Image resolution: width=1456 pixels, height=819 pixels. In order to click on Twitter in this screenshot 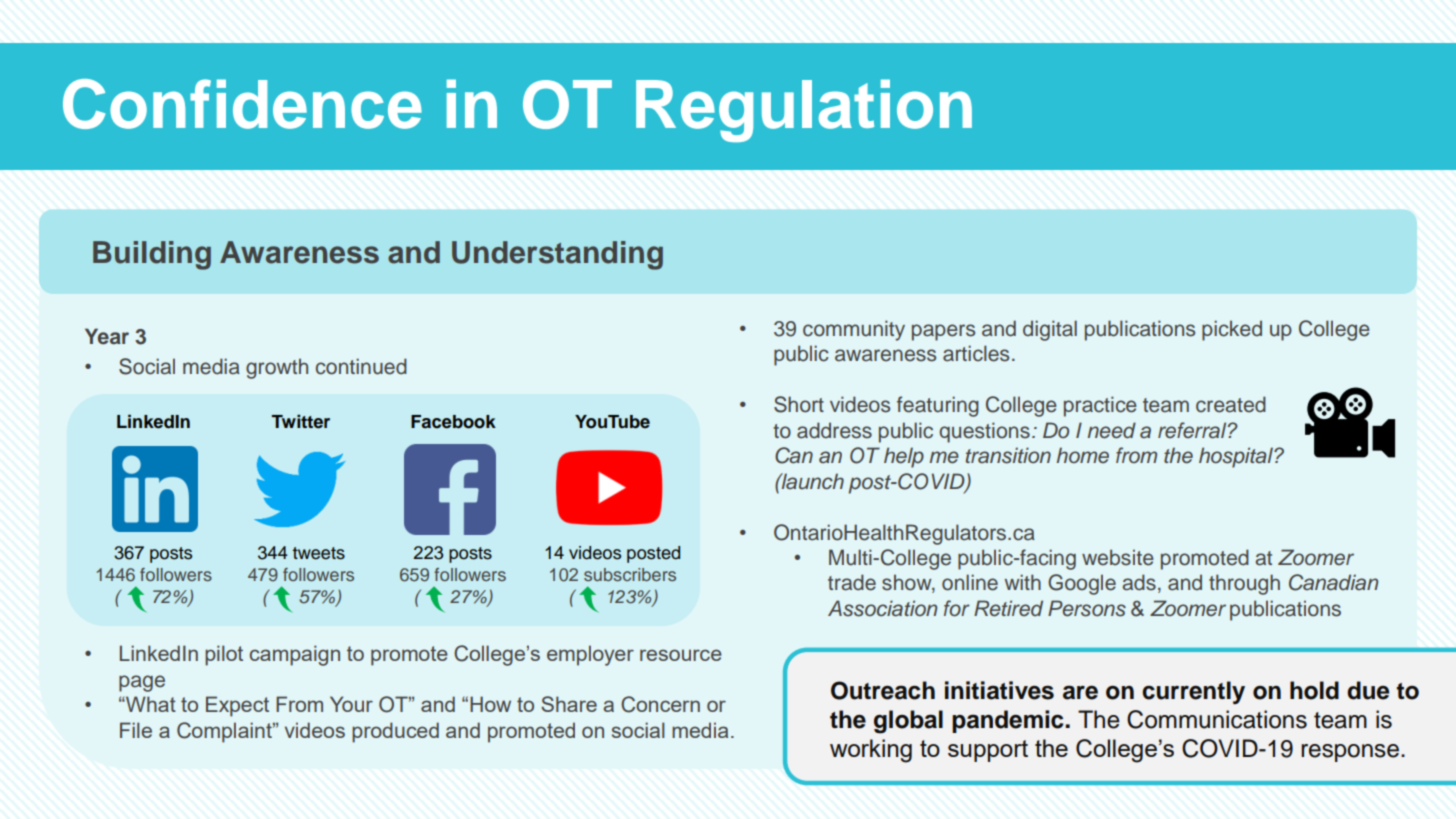, I will do `click(301, 421)`.
